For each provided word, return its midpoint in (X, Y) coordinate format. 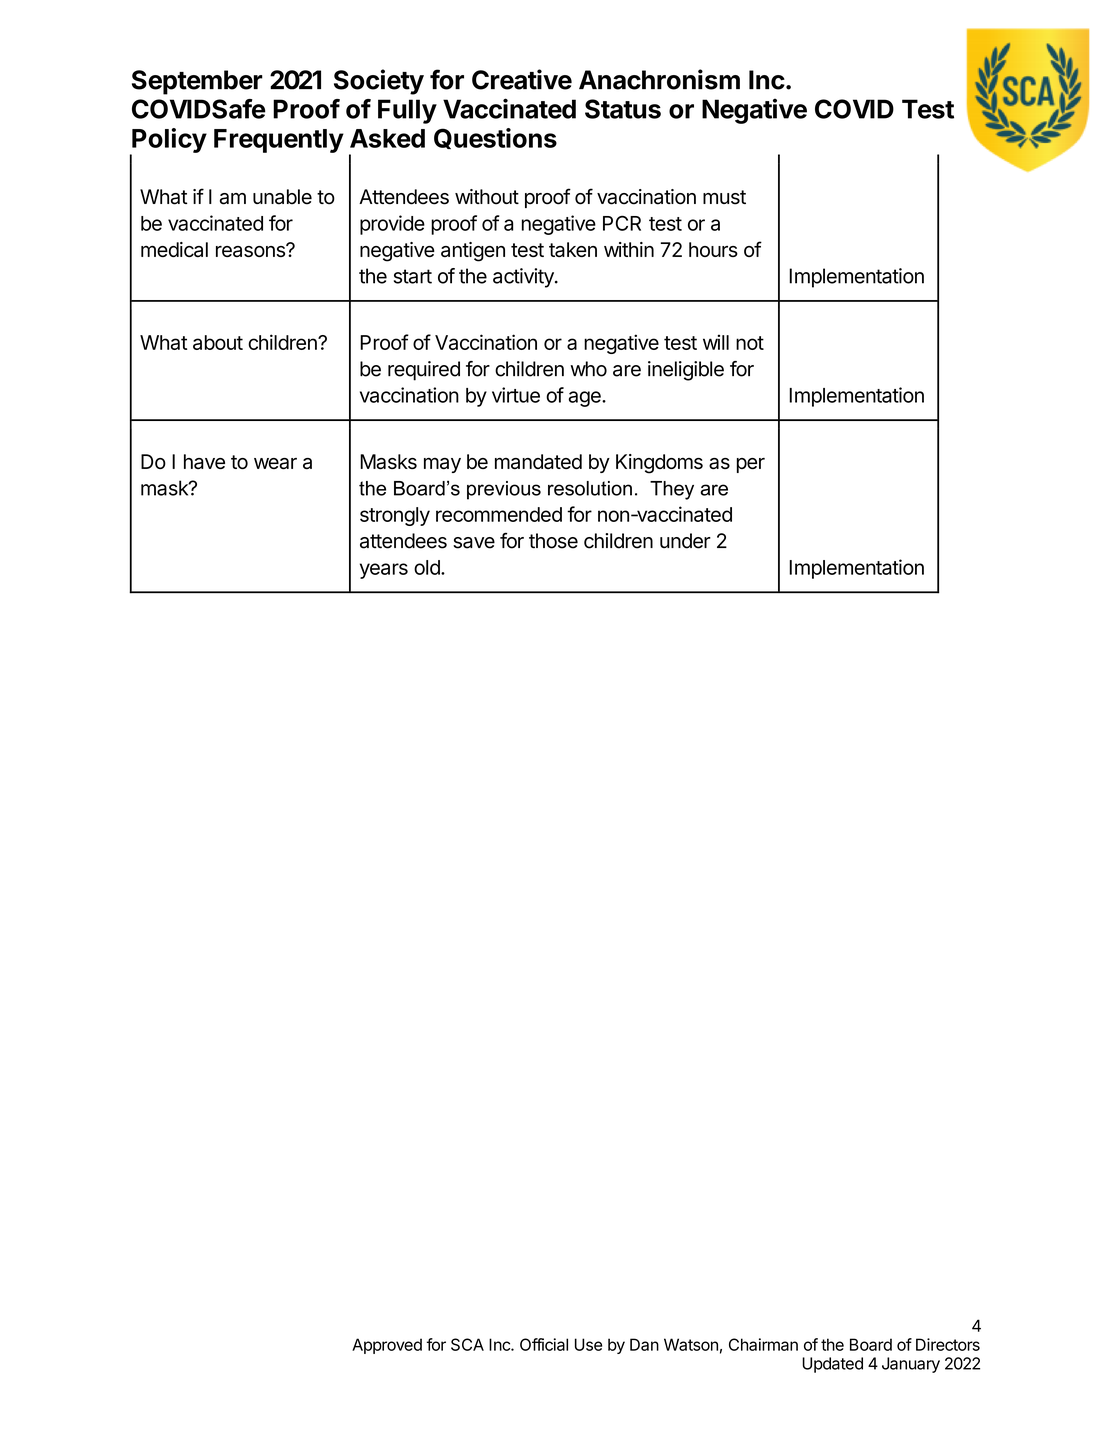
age (586, 399)
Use (588, 1344)
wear (275, 464)
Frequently (279, 141)
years (384, 571)
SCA (467, 1344)
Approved (387, 1346)
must (724, 197)
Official (544, 1344)
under (685, 541)
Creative (522, 79)
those (553, 541)
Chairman (763, 1344)
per (751, 465)
